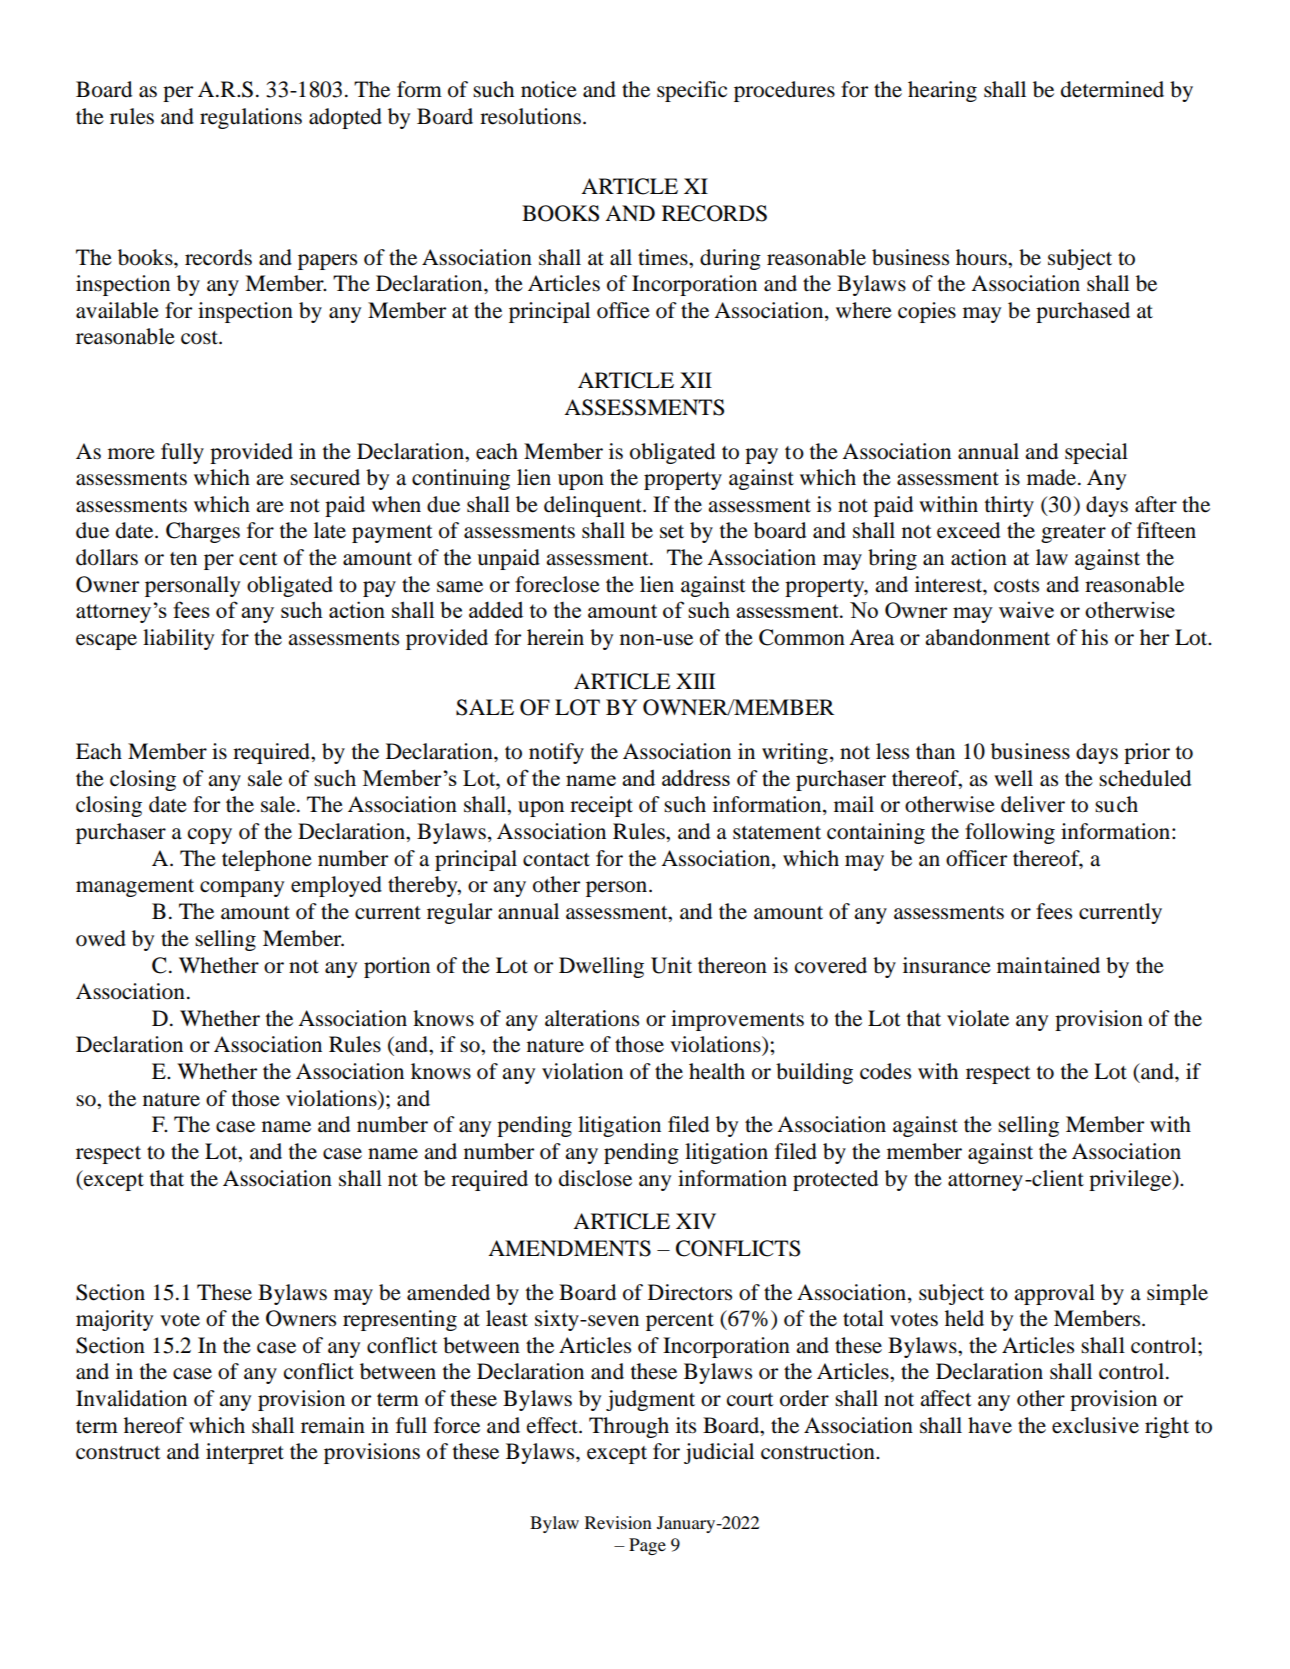  What do you see at coordinates (942, 91) in the page?
I see `hearing` at bounding box center [942, 91].
